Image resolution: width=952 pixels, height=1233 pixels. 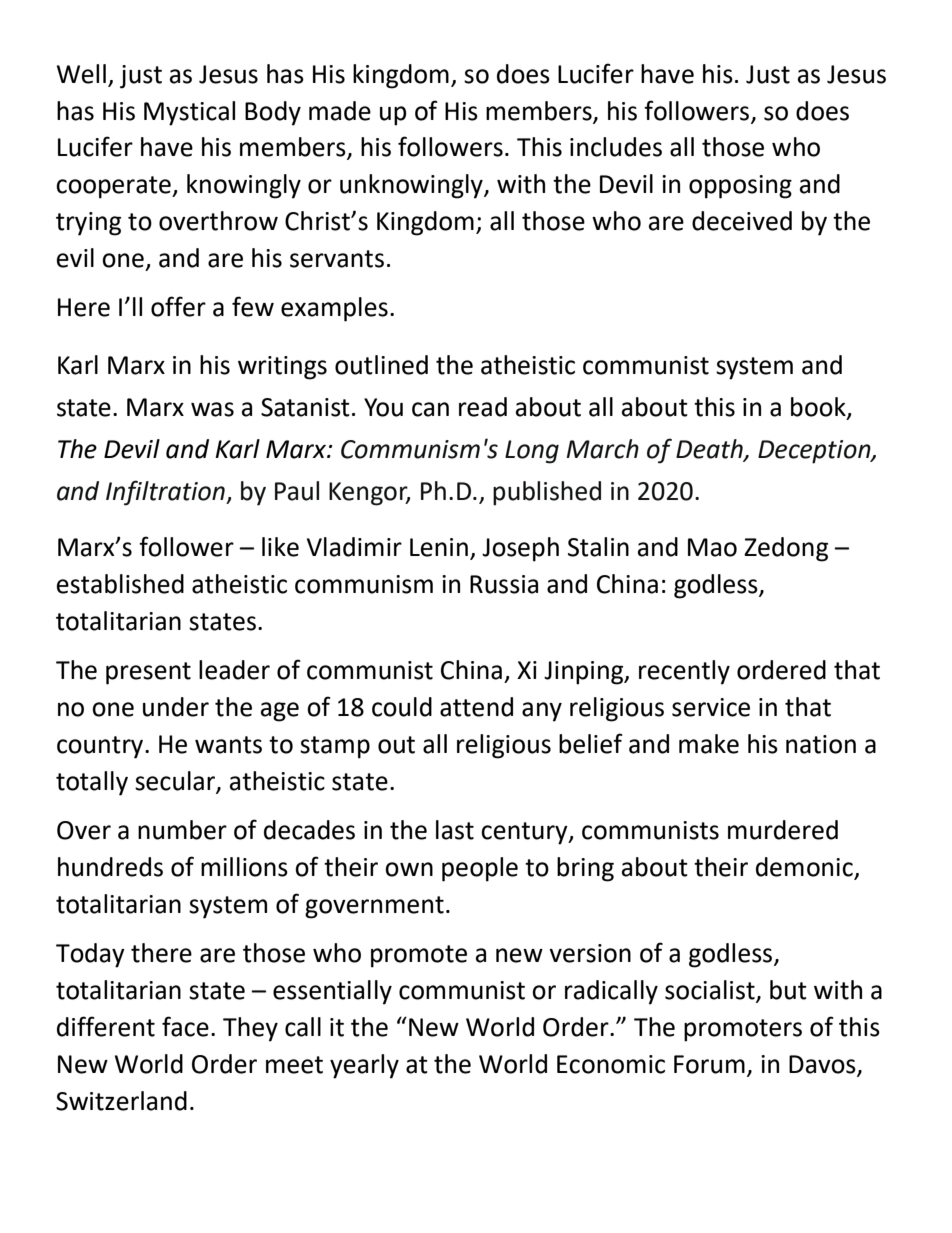 I want to click on opposing, so click(x=740, y=187).
